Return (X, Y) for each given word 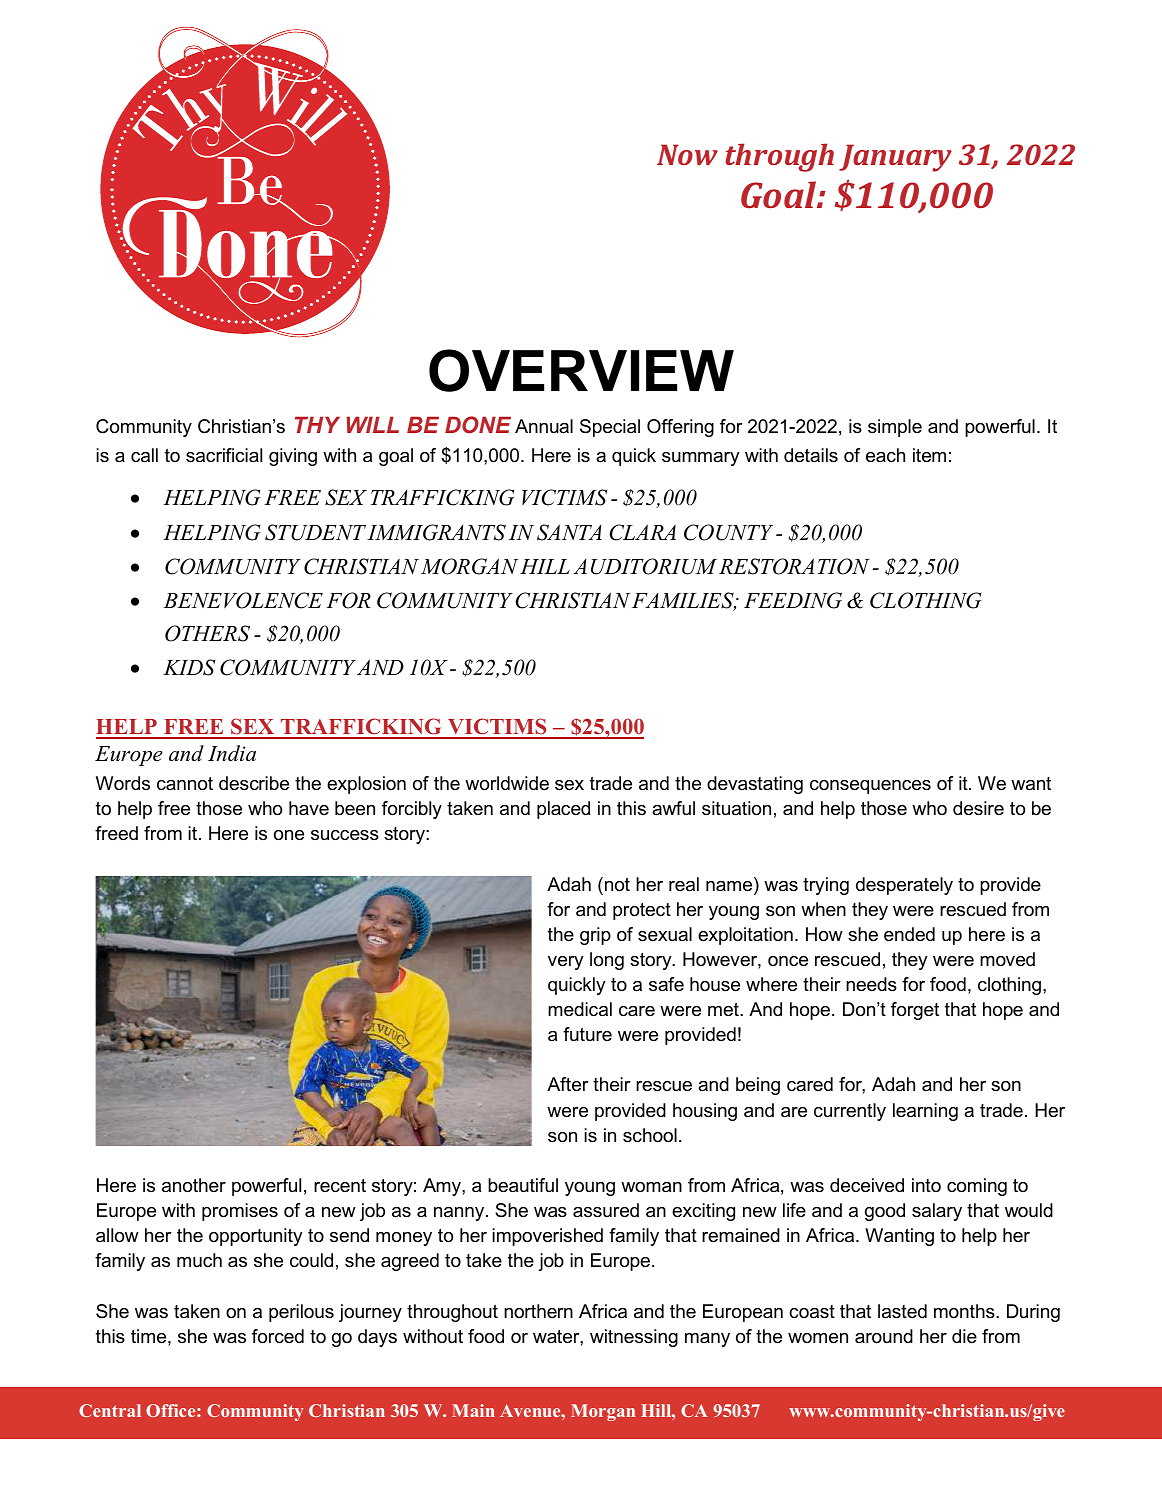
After (568, 1084)
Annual (544, 426)
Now (687, 154)
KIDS (189, 667)
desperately (904, 886)
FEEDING (793, 600)
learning (925, 1112)
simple (895, 428)
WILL (372, 424)
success (345, 835)
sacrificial (224, 455)
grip (595, 936)
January (895, 158)
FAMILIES (684, 601)
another (194, 1185)
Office (172, 1410)
